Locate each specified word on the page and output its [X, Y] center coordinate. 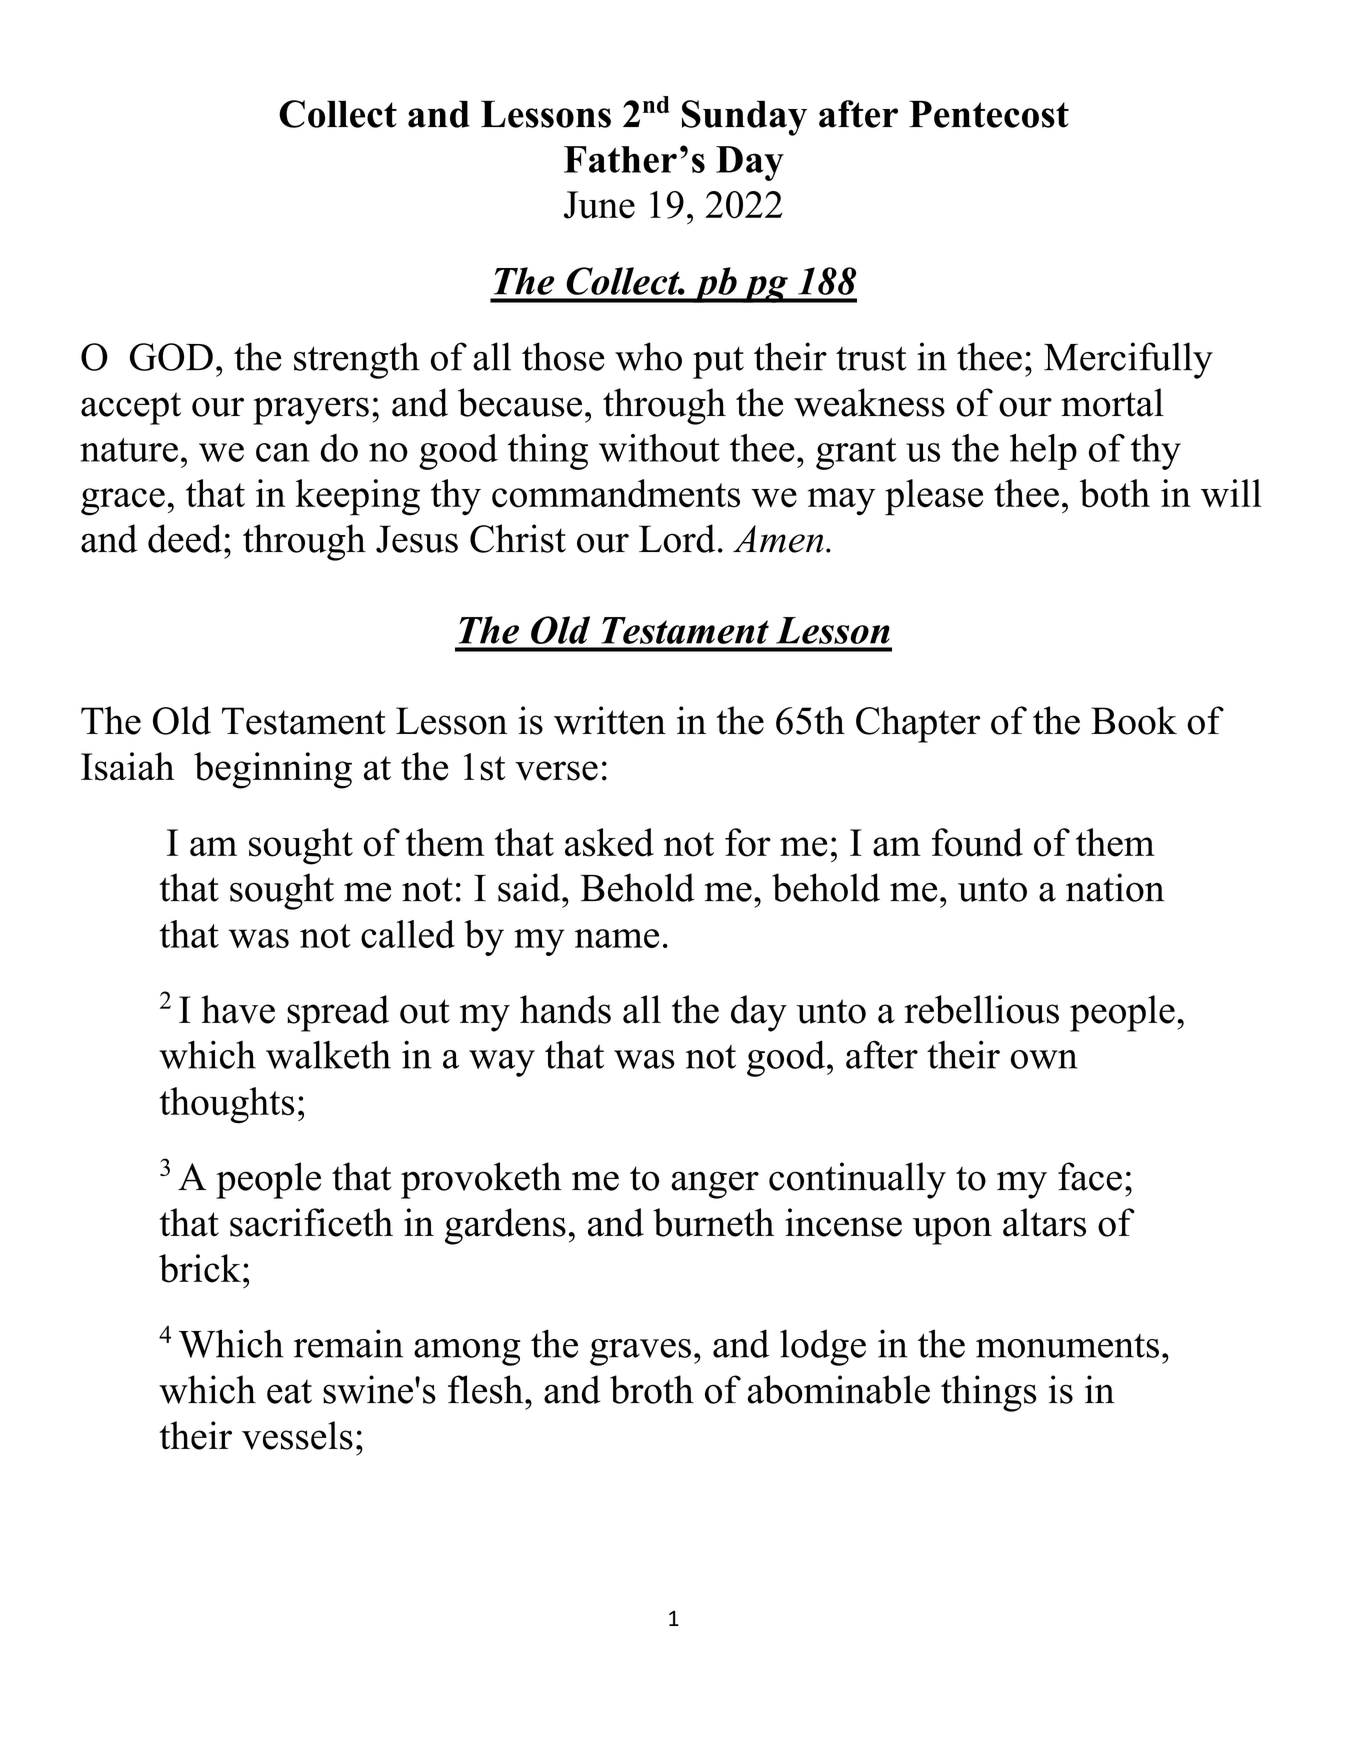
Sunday [744, 118]
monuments [1067, 1346]
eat [289, 1392]
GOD [171, 357]
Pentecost [989, 114]
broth [652, 1389]
